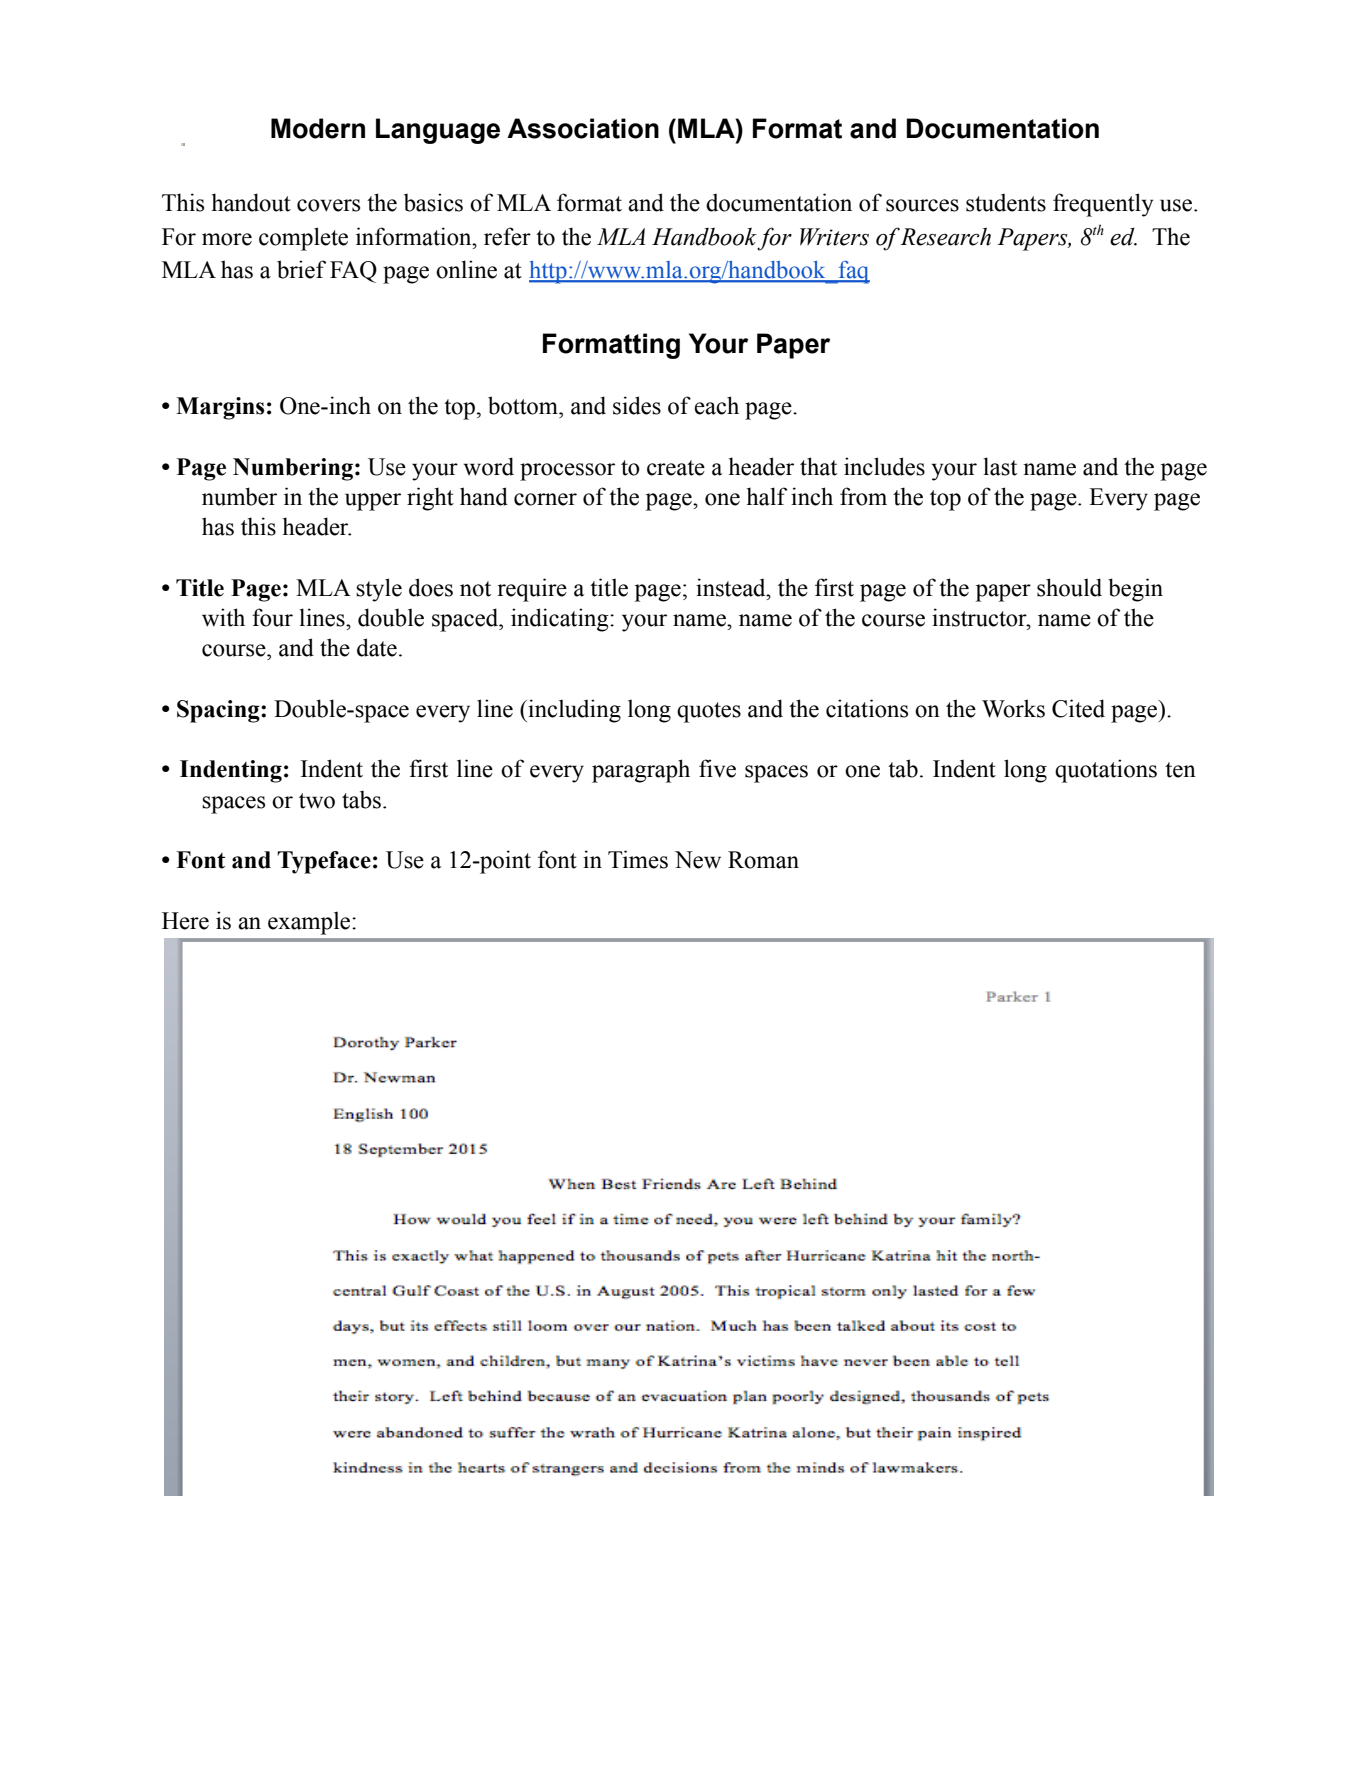  Describe the element at coordinates (219, 711) in the screenshot. I see `Spacing` at that location.
